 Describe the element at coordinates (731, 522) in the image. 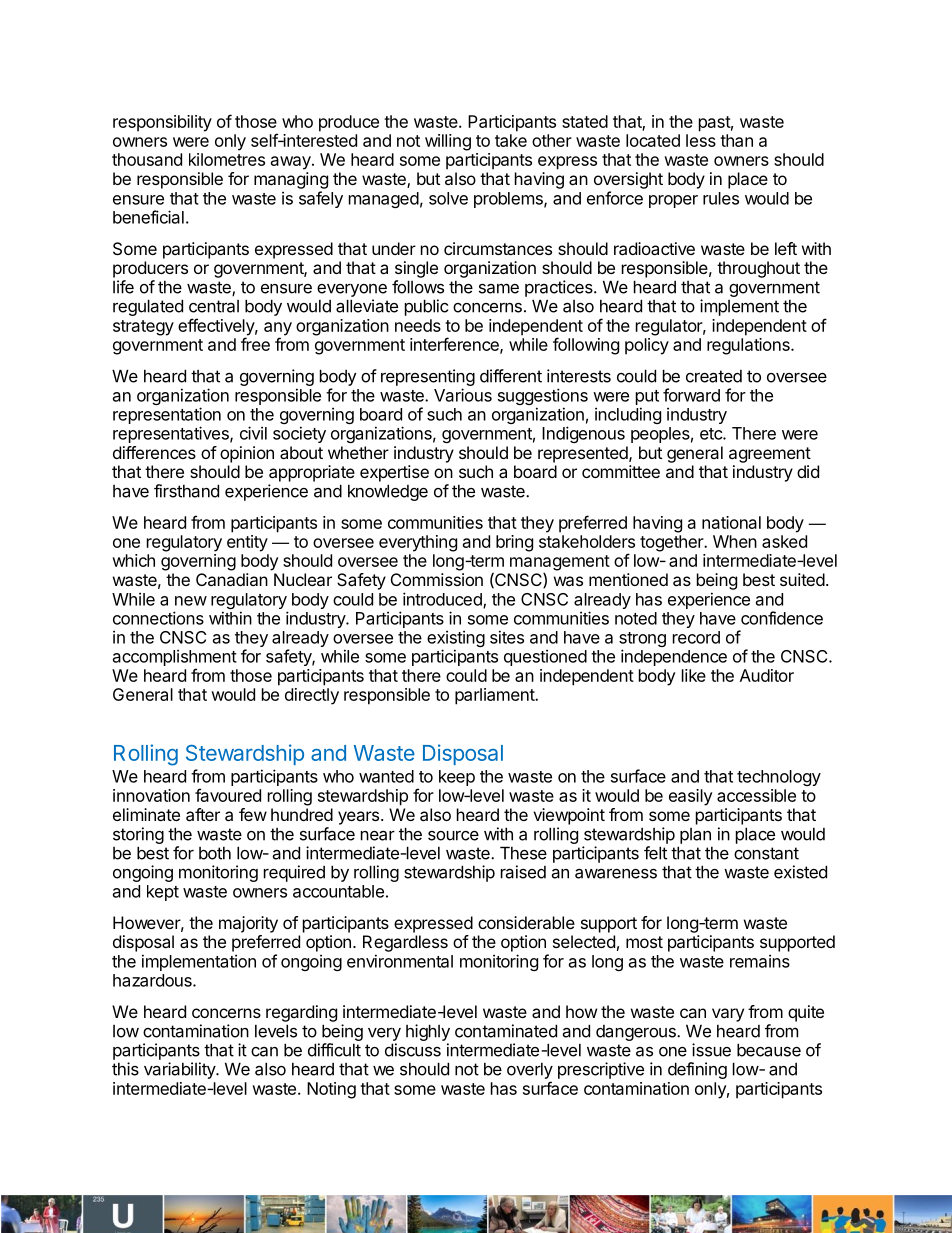

I see `national` at that location.
